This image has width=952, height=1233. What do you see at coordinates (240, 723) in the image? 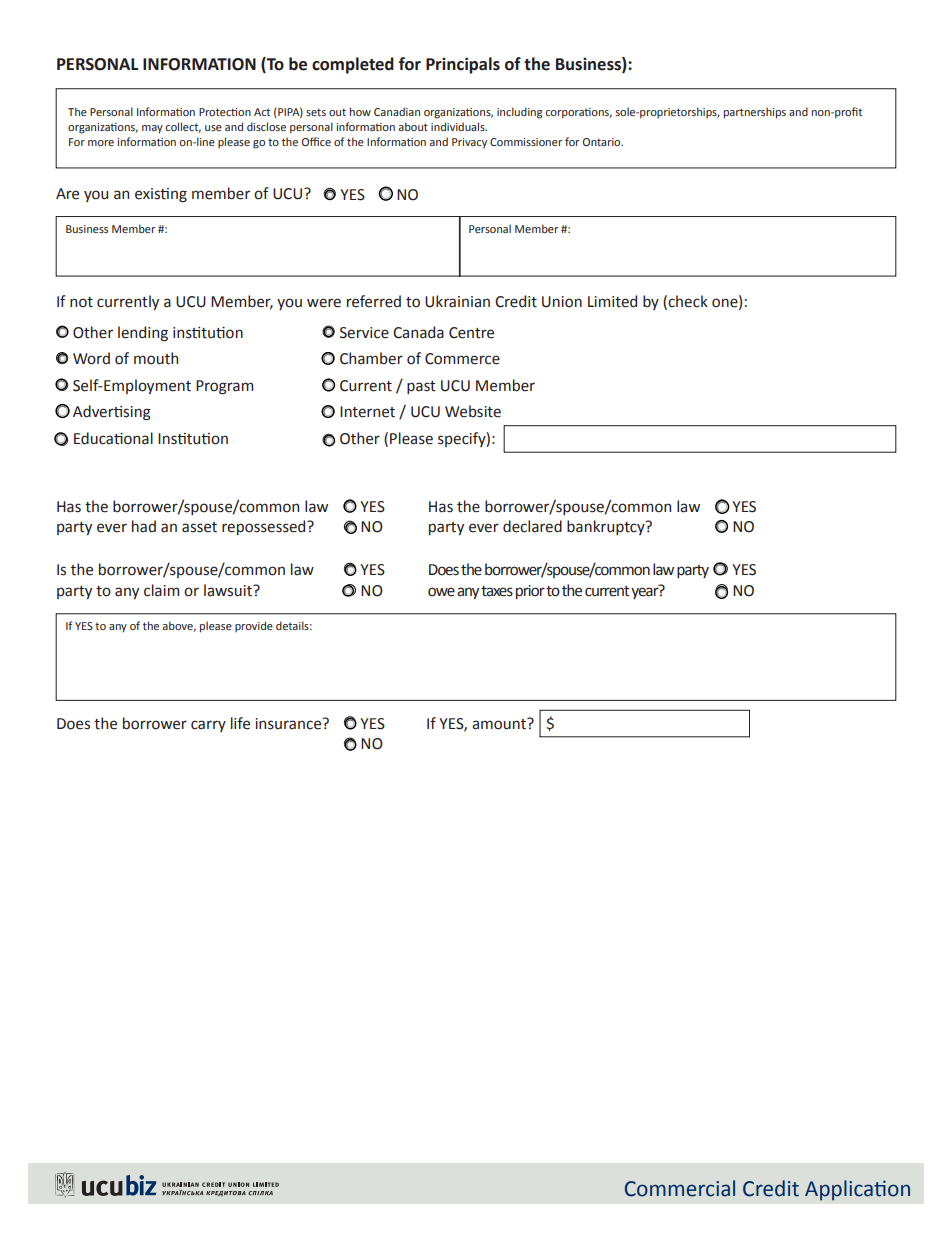
I see `life` at bounding box center [240, 723].
